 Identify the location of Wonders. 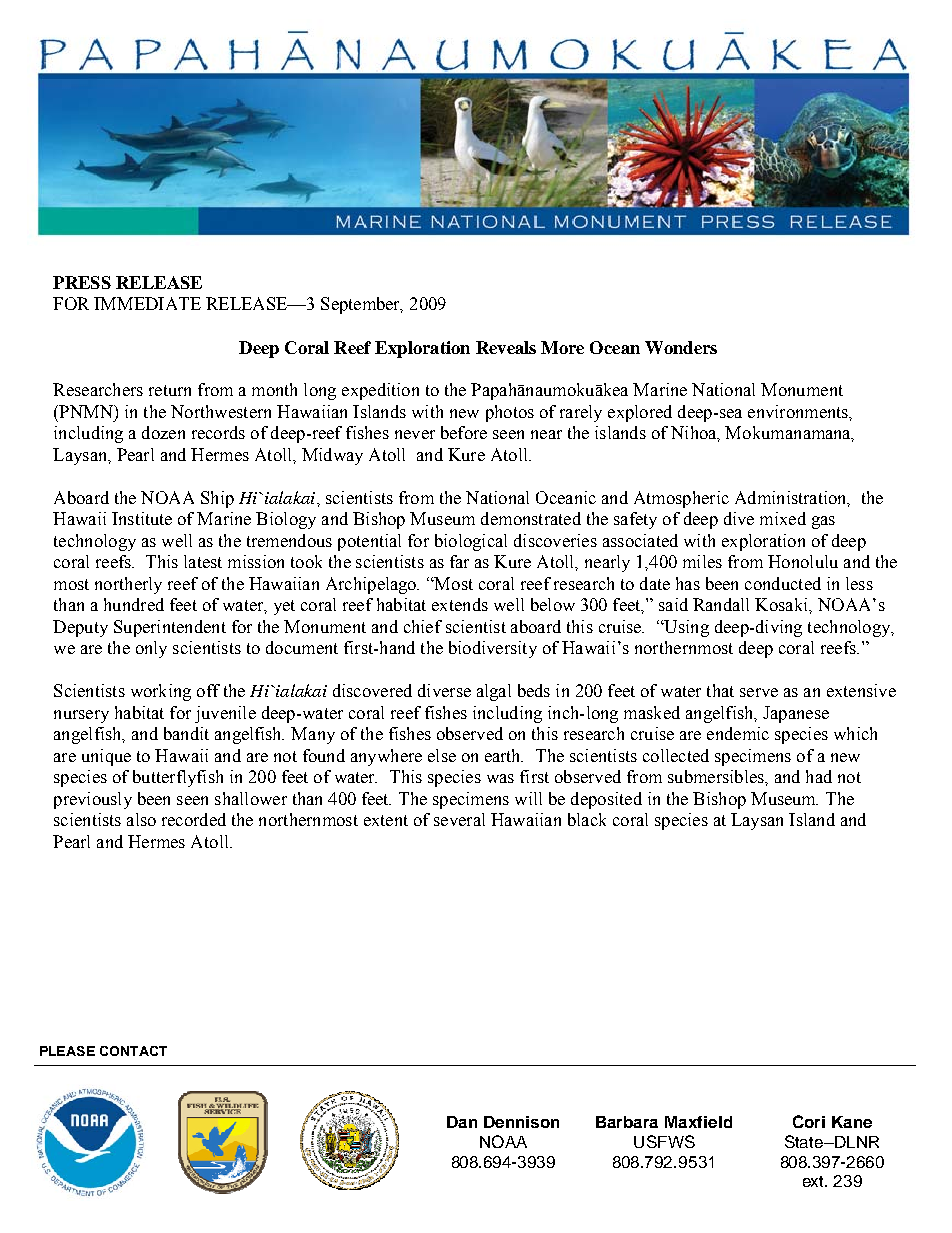
(681, 347).
